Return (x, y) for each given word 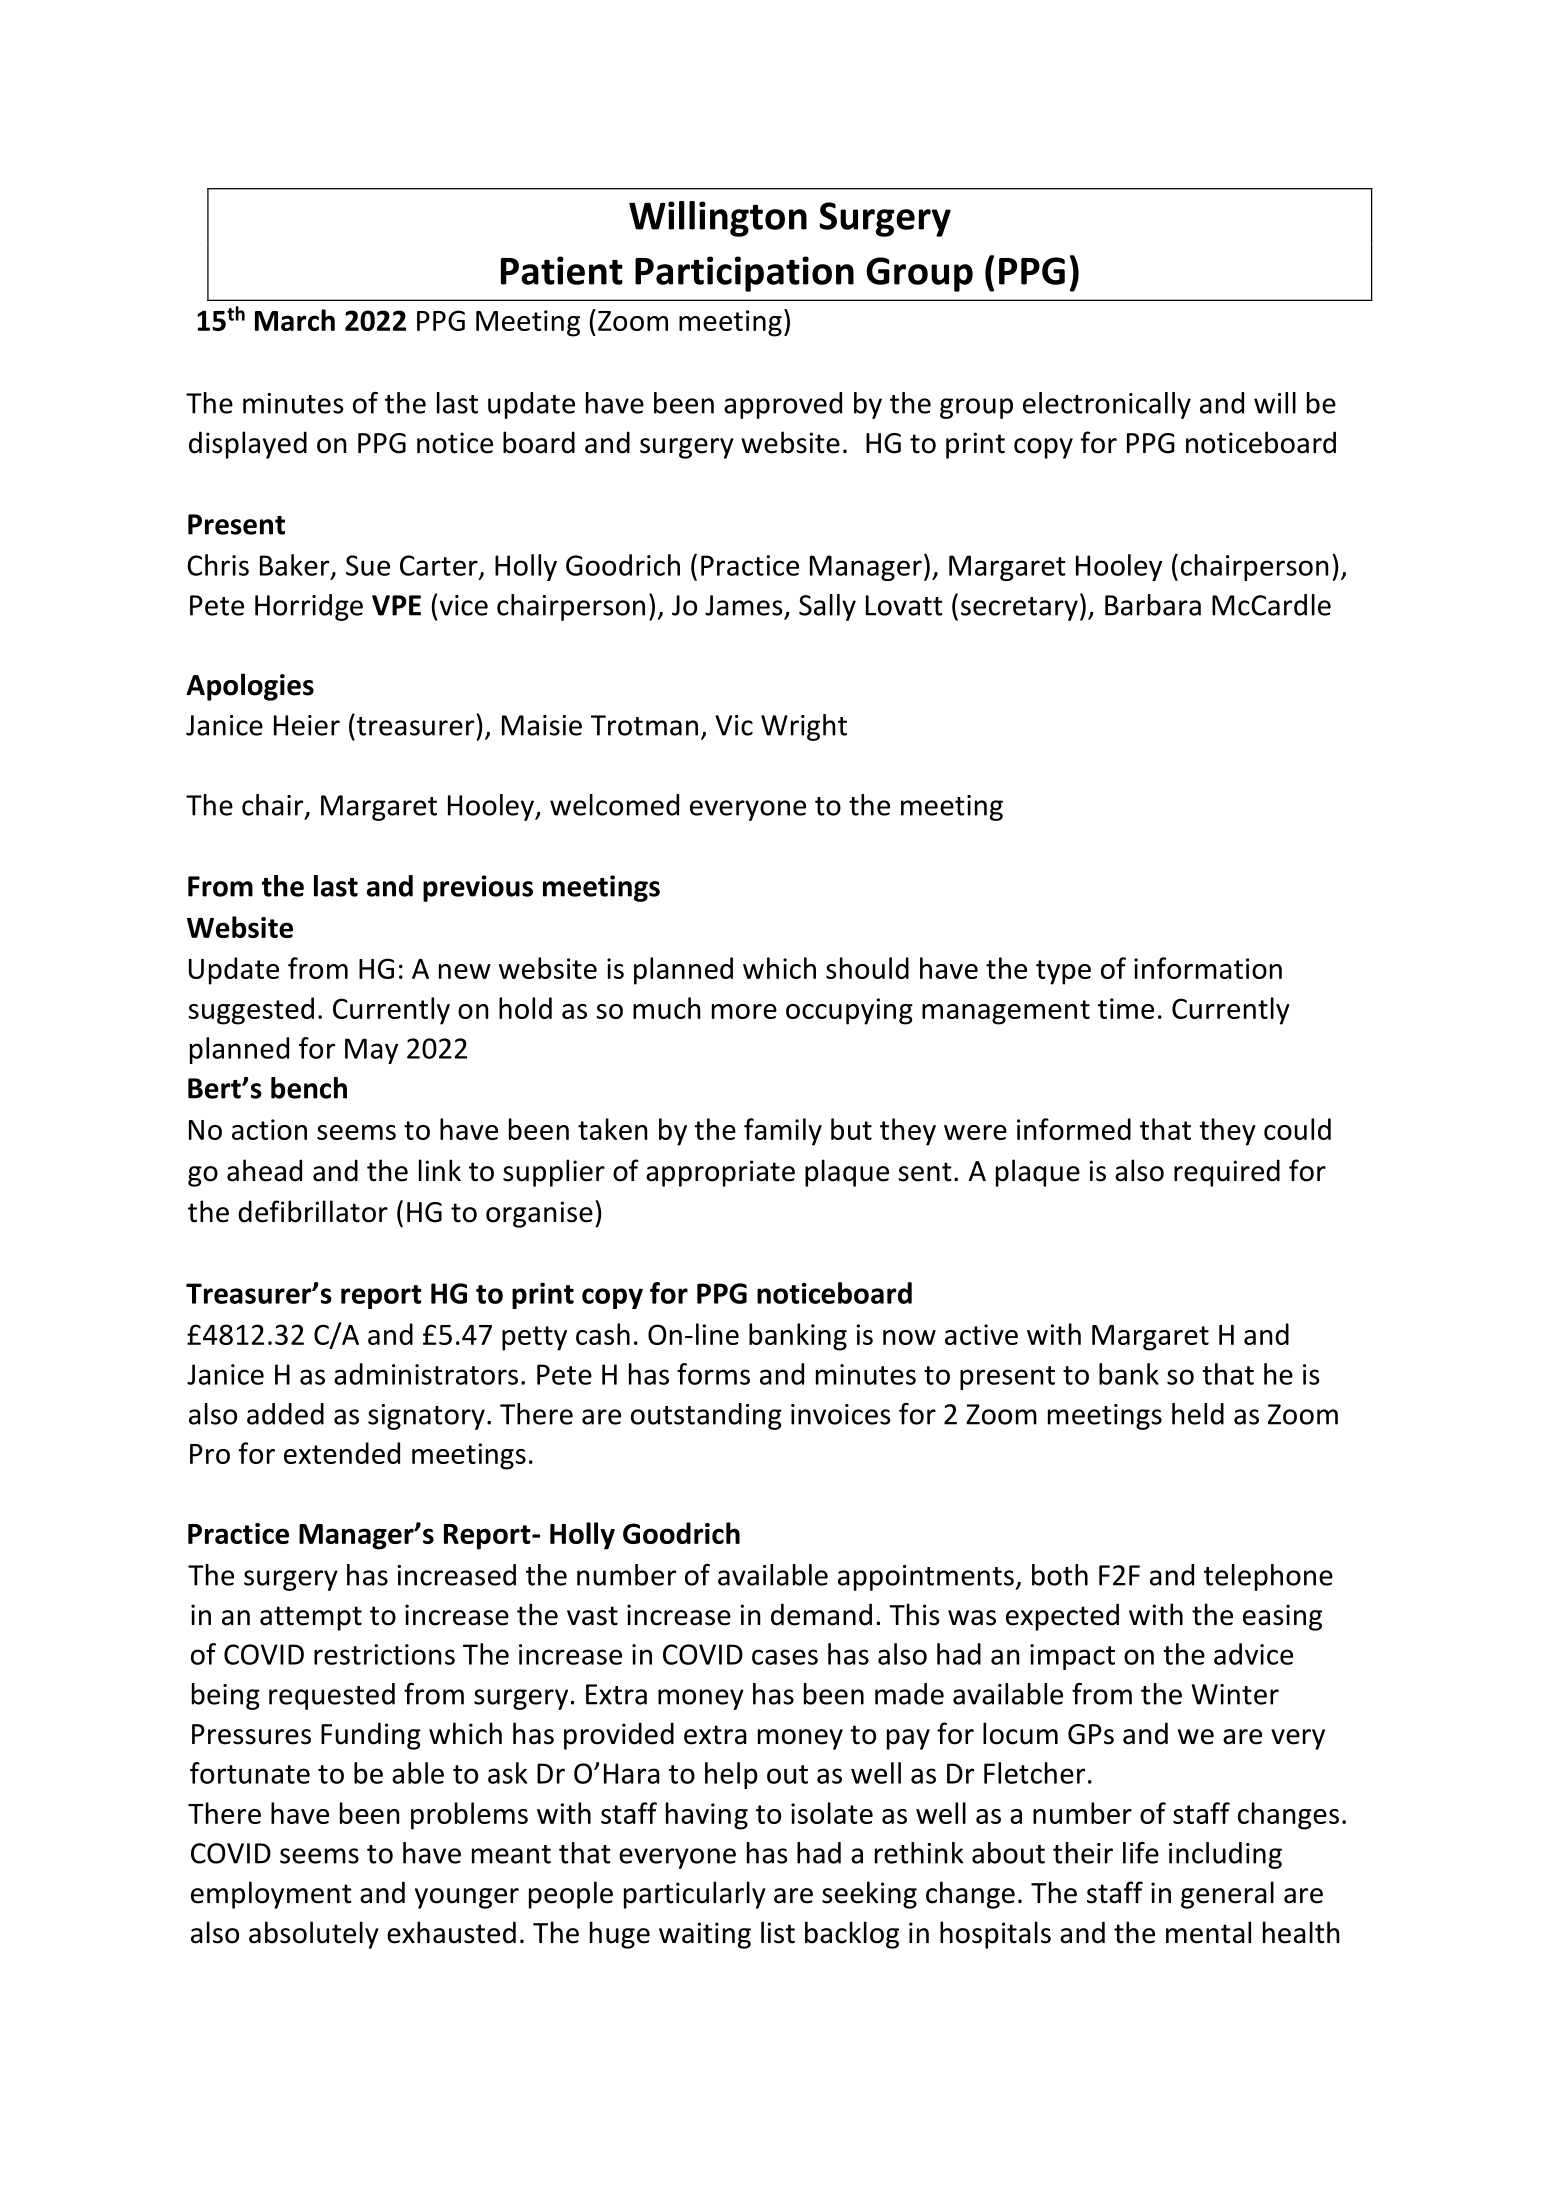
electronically (1107, 405)
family (783, 1132)
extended (342, 1453)
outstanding (706, 1416)
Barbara (1153, 605)
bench (309, 1088)
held (1198, 1414)
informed (1074, 1129)
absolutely (314, 1935)
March (295, 320)
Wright (804, 727)
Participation (744, 274)
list (778, 1932)
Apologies (250, 687)
